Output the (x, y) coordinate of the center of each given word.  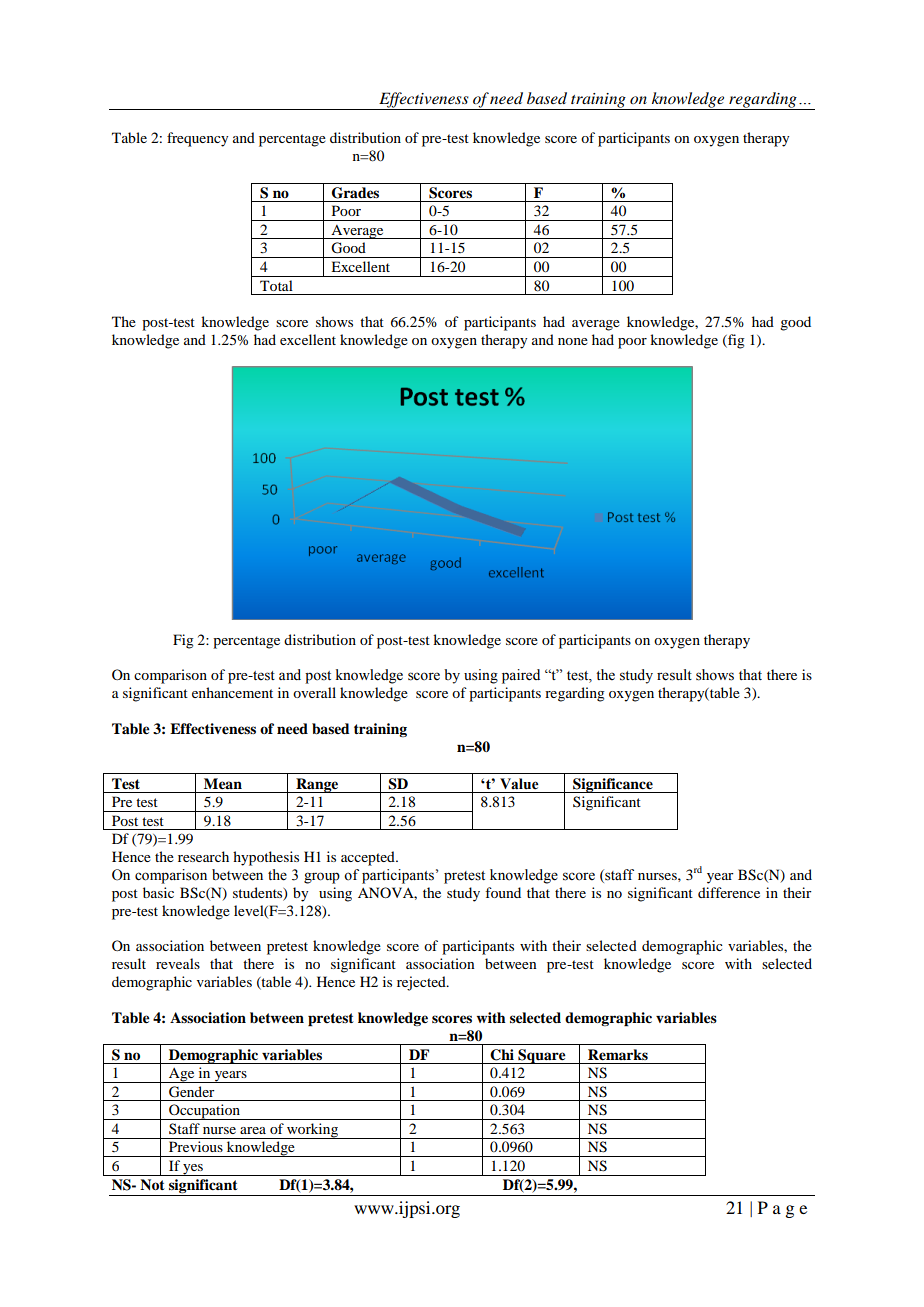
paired (521, 676)
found (503, 892)
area (253, 1130)
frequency (197, 139)
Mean (223, 783)
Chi (502, 1055)
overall (314, 692)
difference (729, 892)
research (203, 856)
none (573, 341)
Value (519, 784)
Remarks (618, 1055)
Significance (613, 785)
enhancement (232, 692)
